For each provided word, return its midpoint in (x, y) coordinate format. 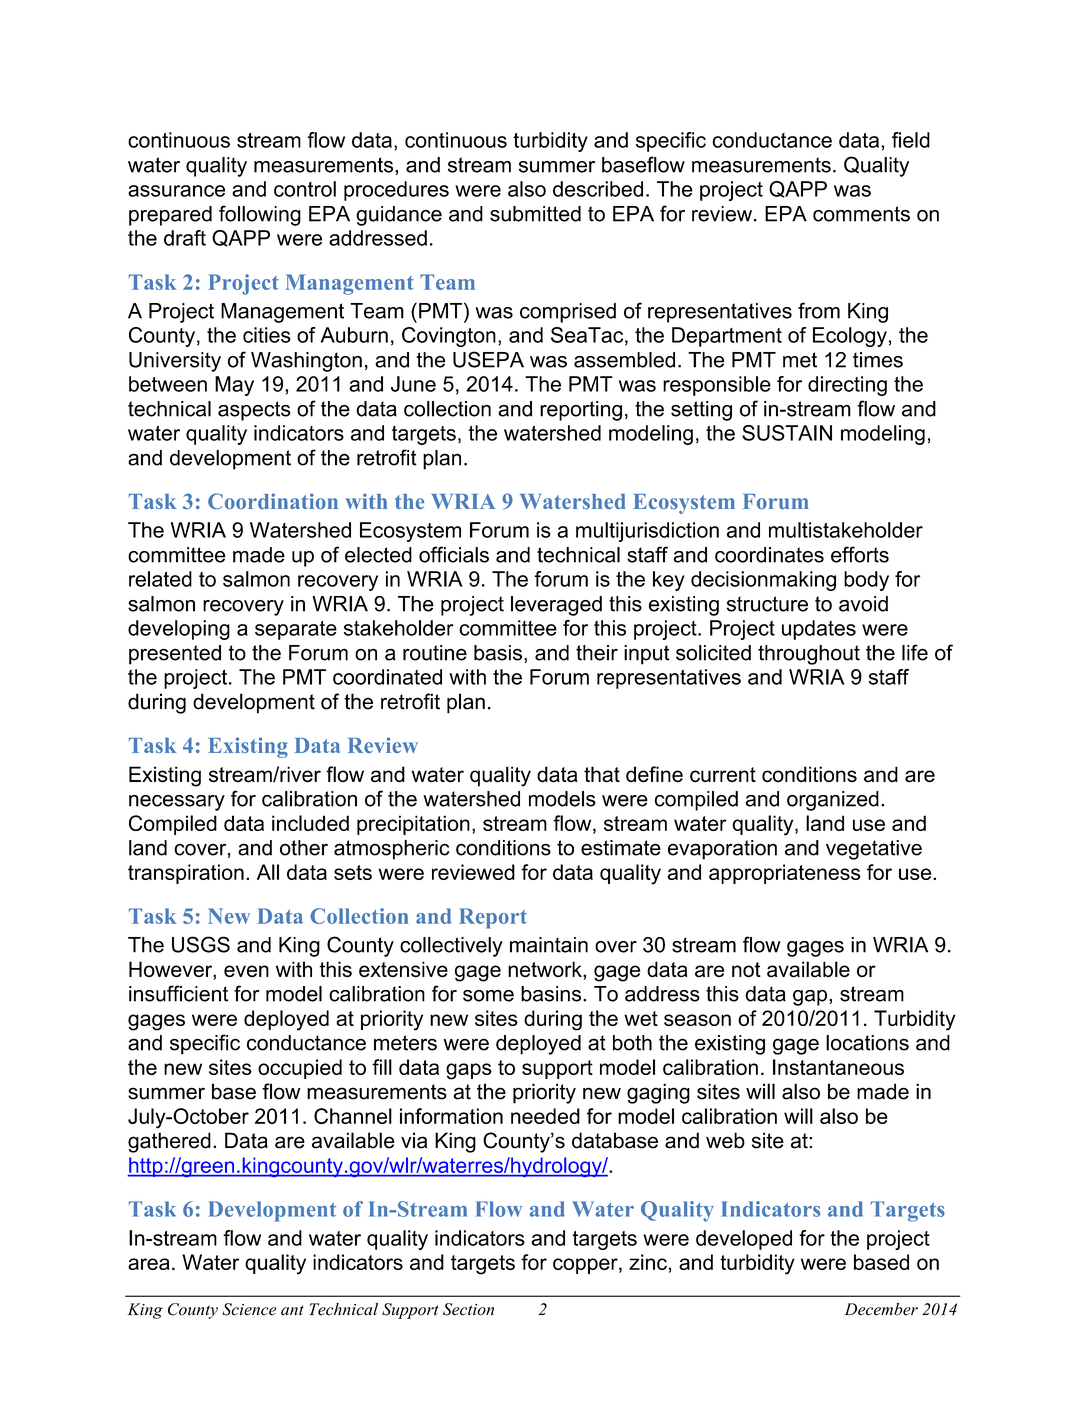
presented (175, 655)
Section (468, 1309)
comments (861, 214)
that (602, 774)
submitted (535, 214)
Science (249, 1309)
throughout (809, 655)
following (260, 215)
